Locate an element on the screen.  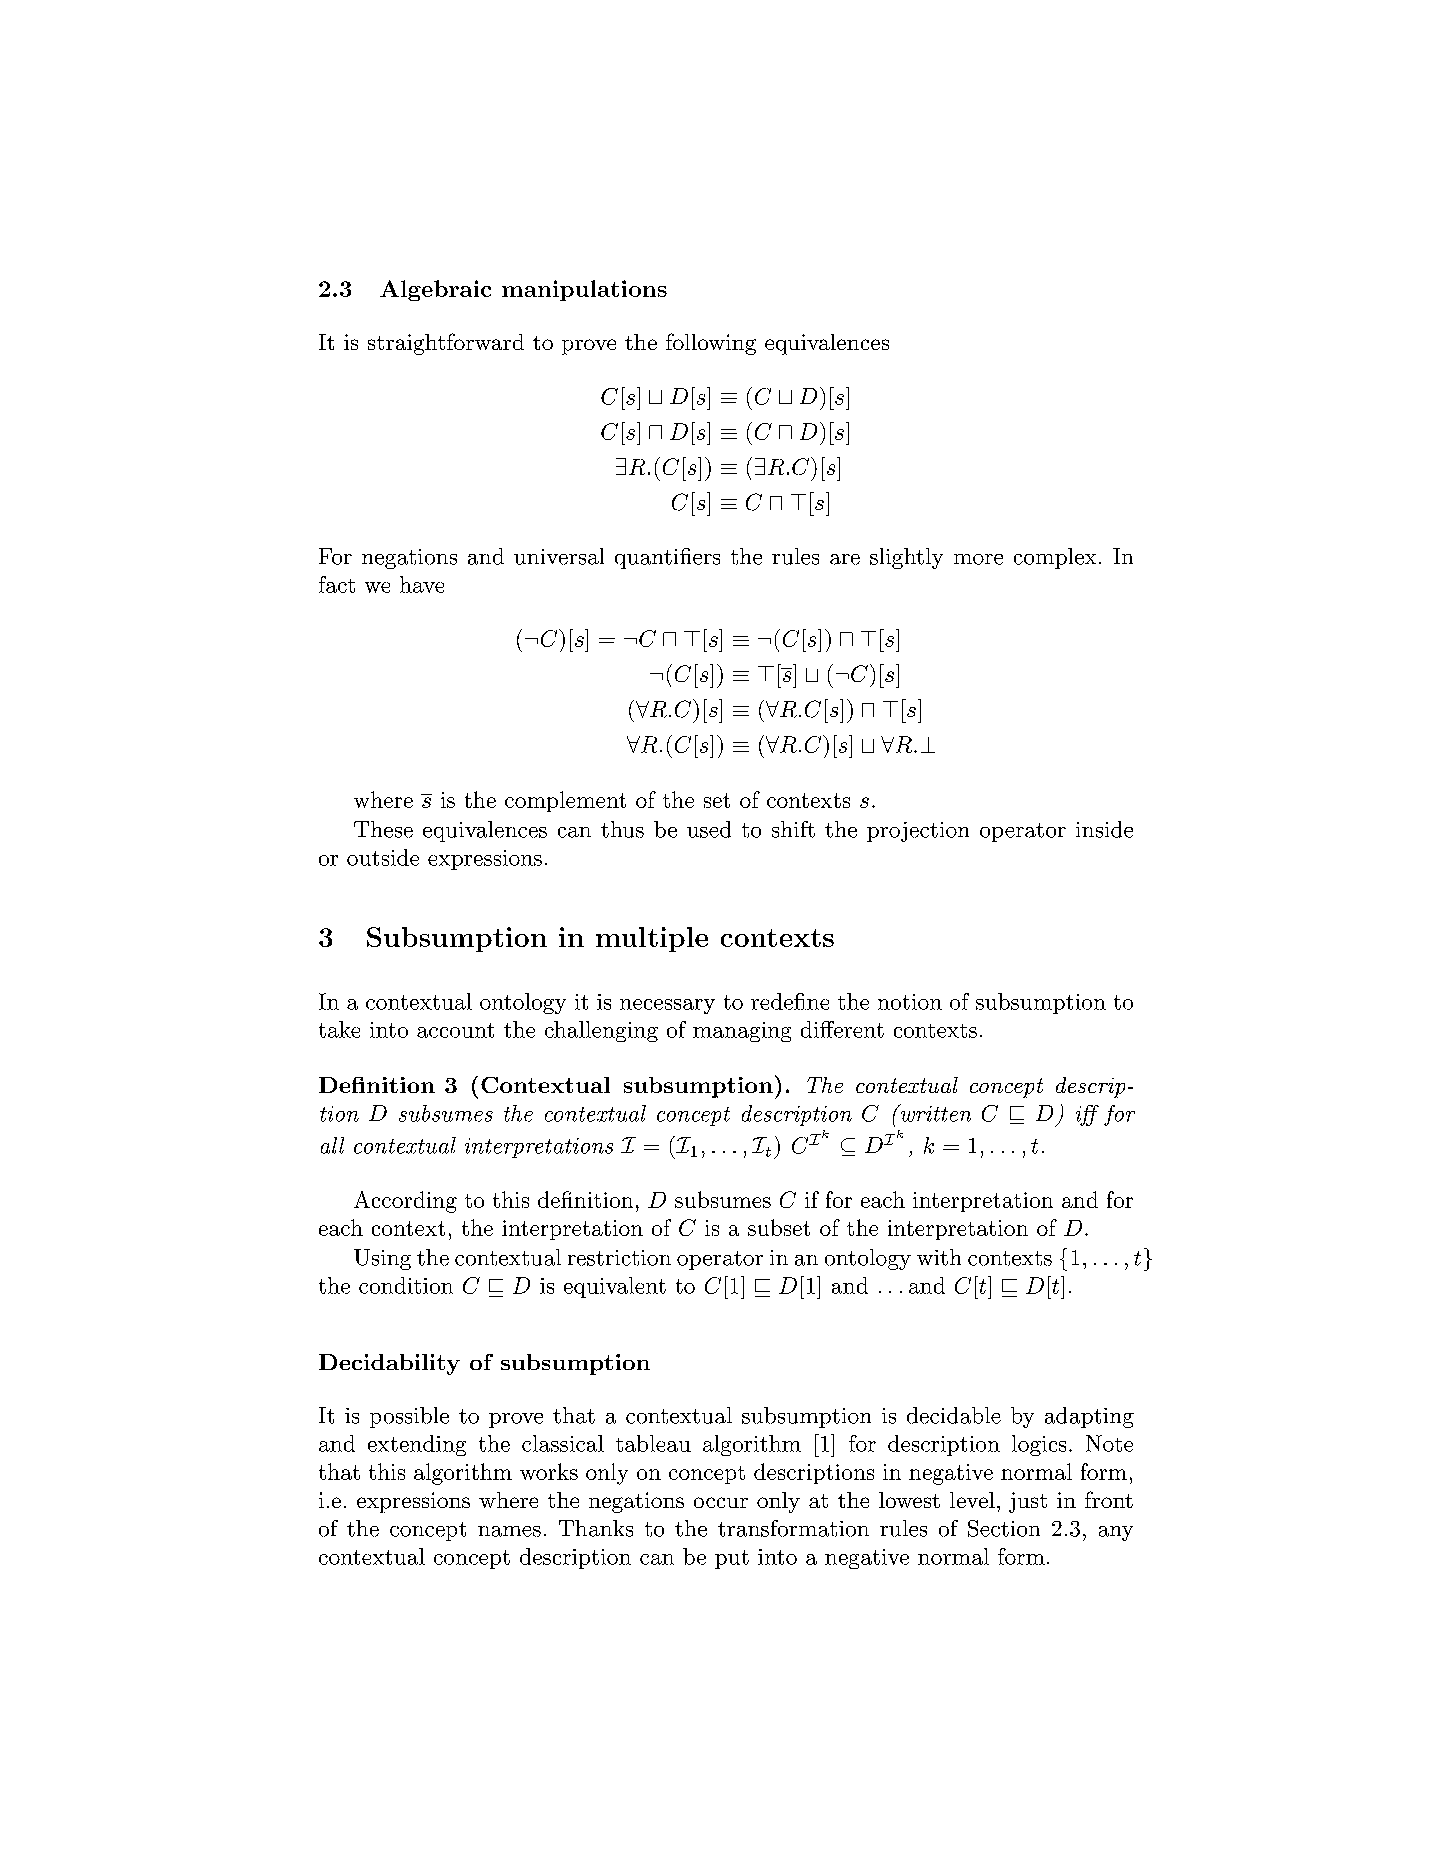
names is located at coordinates (509, 1531).
